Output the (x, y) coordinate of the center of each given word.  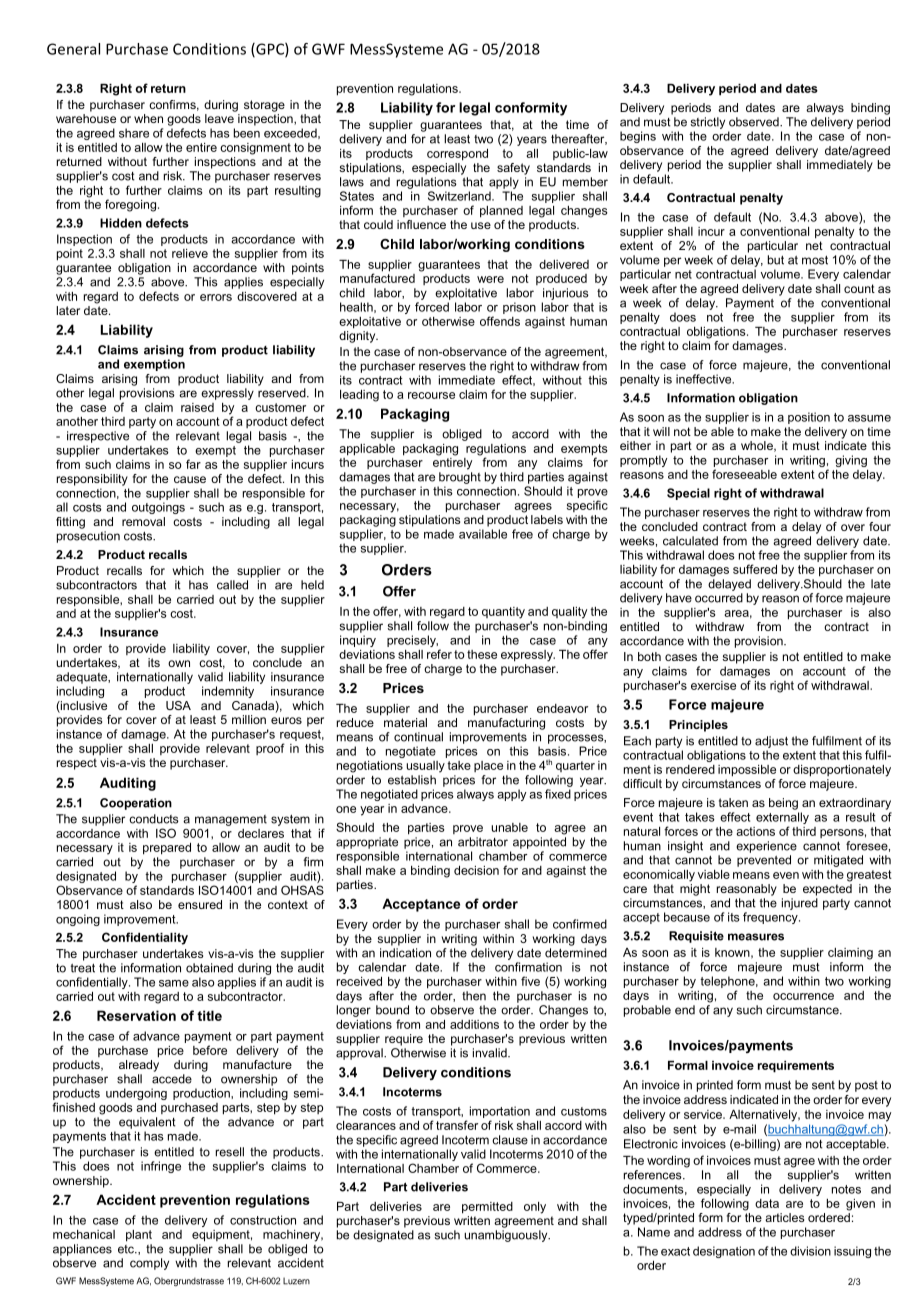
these (482, 654)
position (809, 418)
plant (139, 1236)
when (148, 118)
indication (405, 953)
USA (178, 705)
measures (756, 937)
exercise (713, 685)
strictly (708, 123)
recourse (431, 395)
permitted (487, 1208)
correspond (457, 155)
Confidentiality (145, 938)
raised (197, 407)
